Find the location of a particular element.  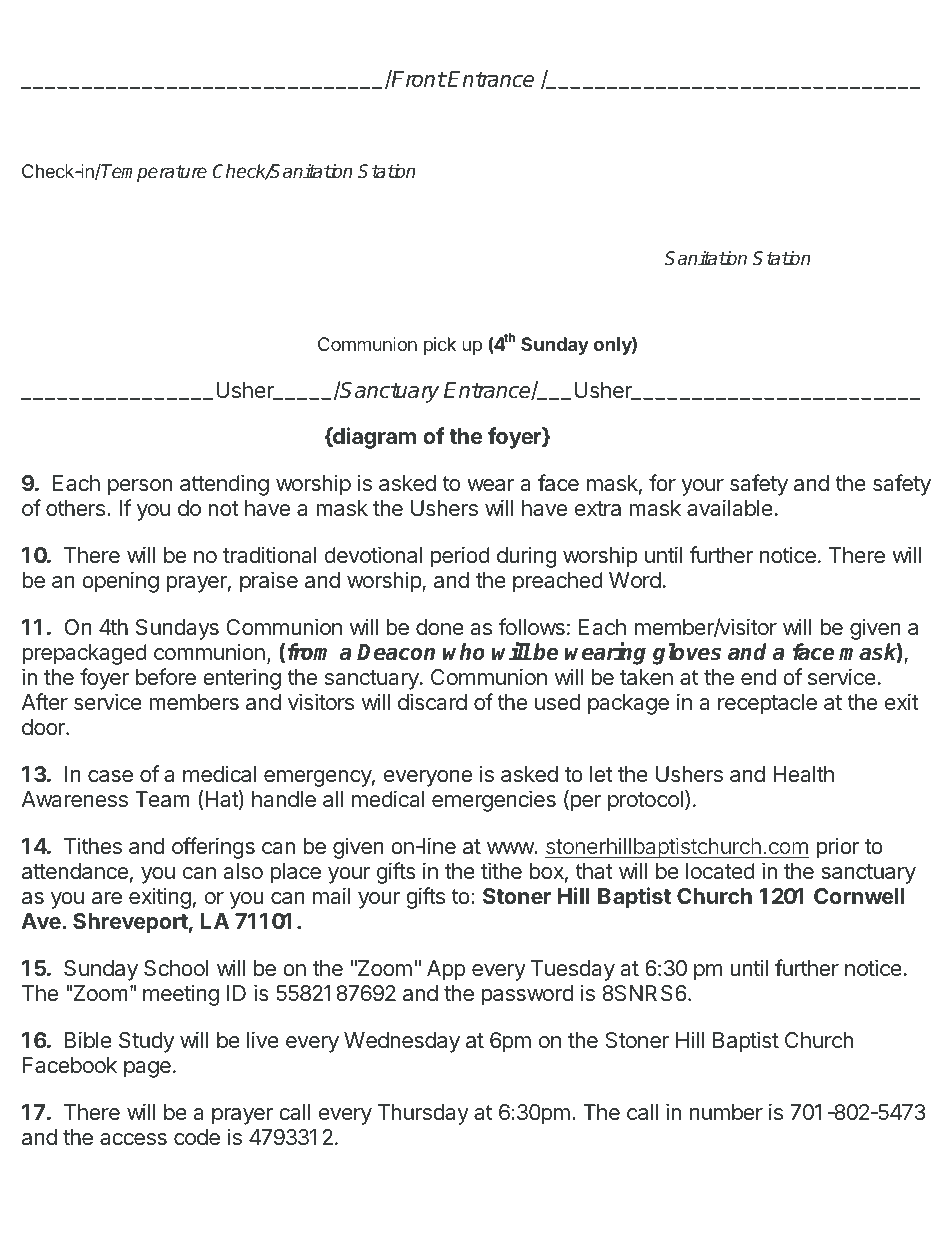

attendance is located at coordinates (75, 871).
